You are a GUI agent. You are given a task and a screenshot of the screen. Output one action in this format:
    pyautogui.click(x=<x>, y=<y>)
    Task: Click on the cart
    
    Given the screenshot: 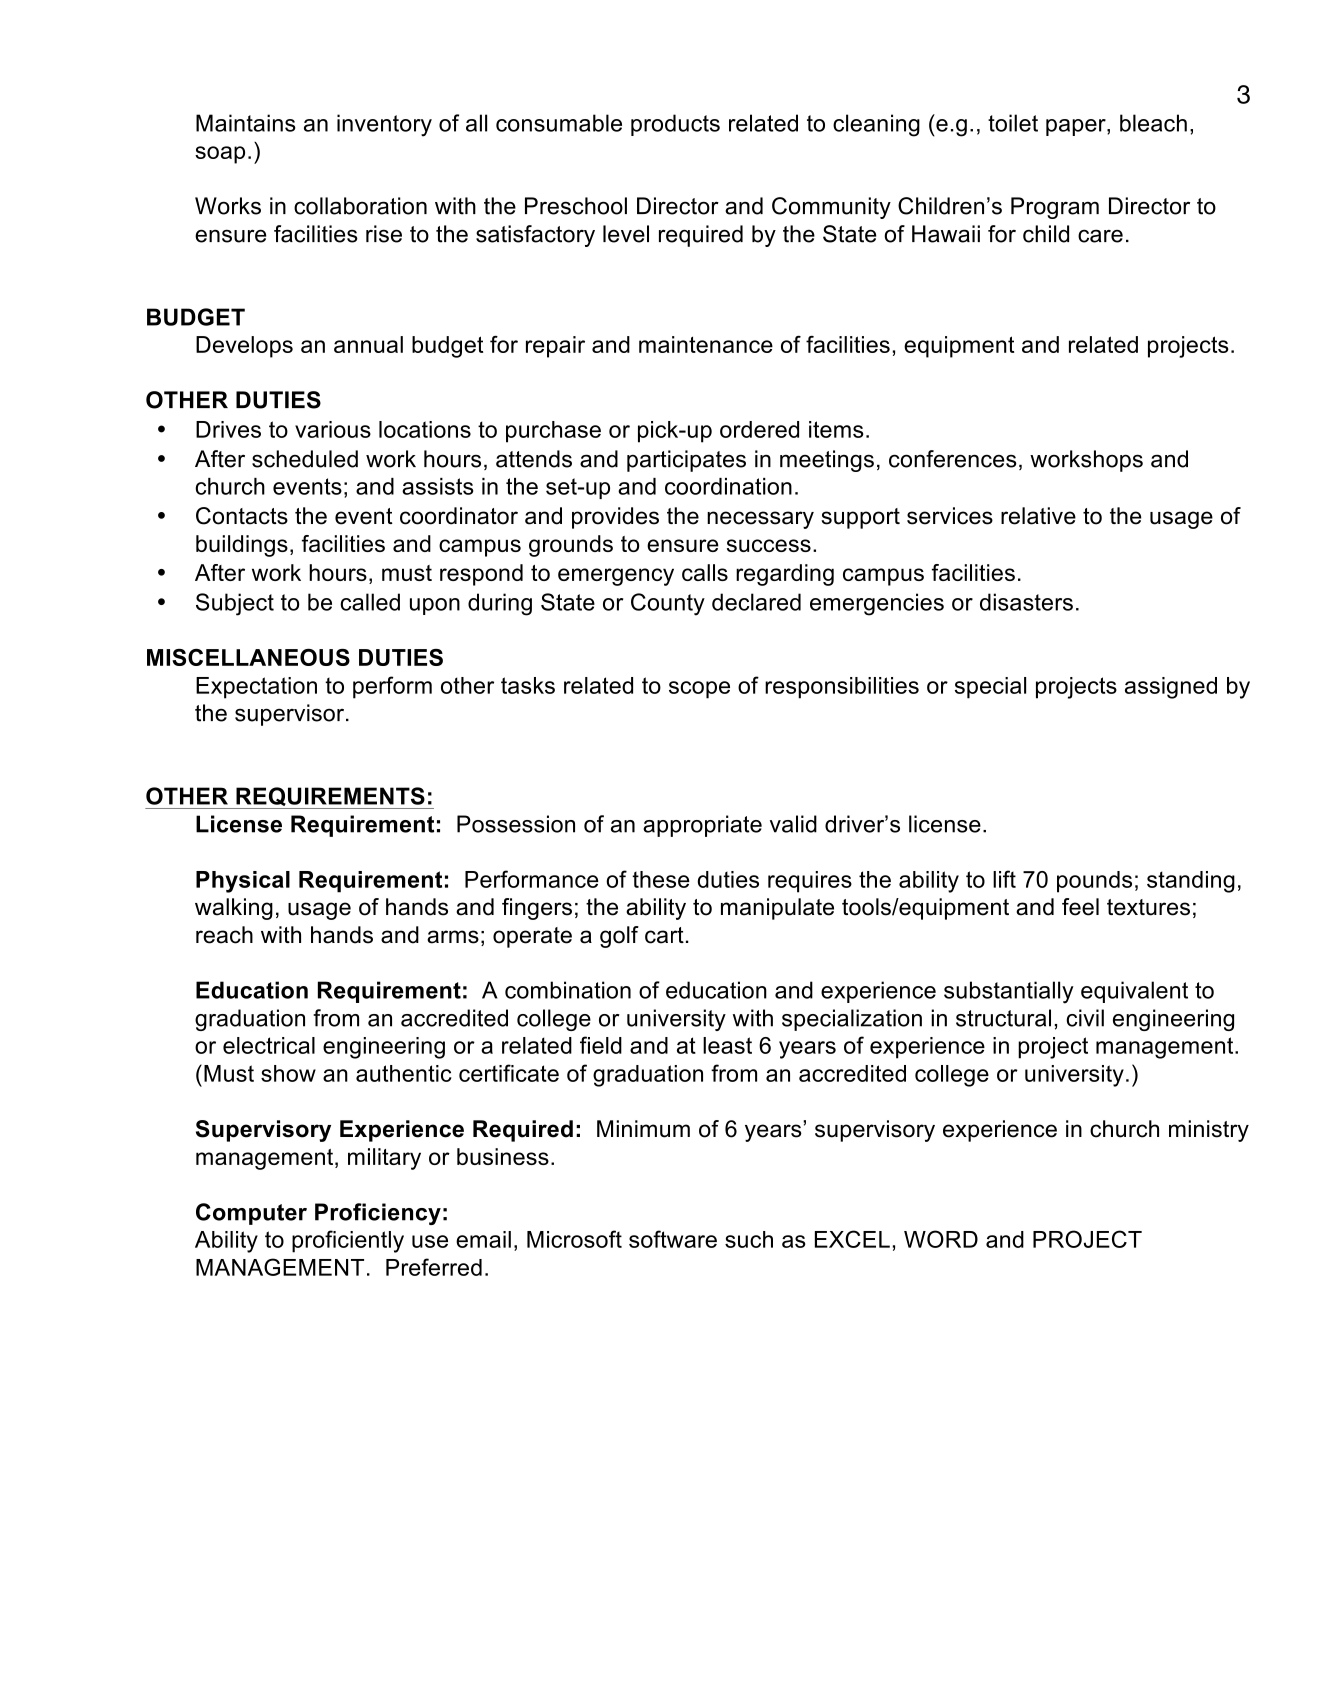 What is the action you would take?
    pyautogui.click(x=664, y=935)
